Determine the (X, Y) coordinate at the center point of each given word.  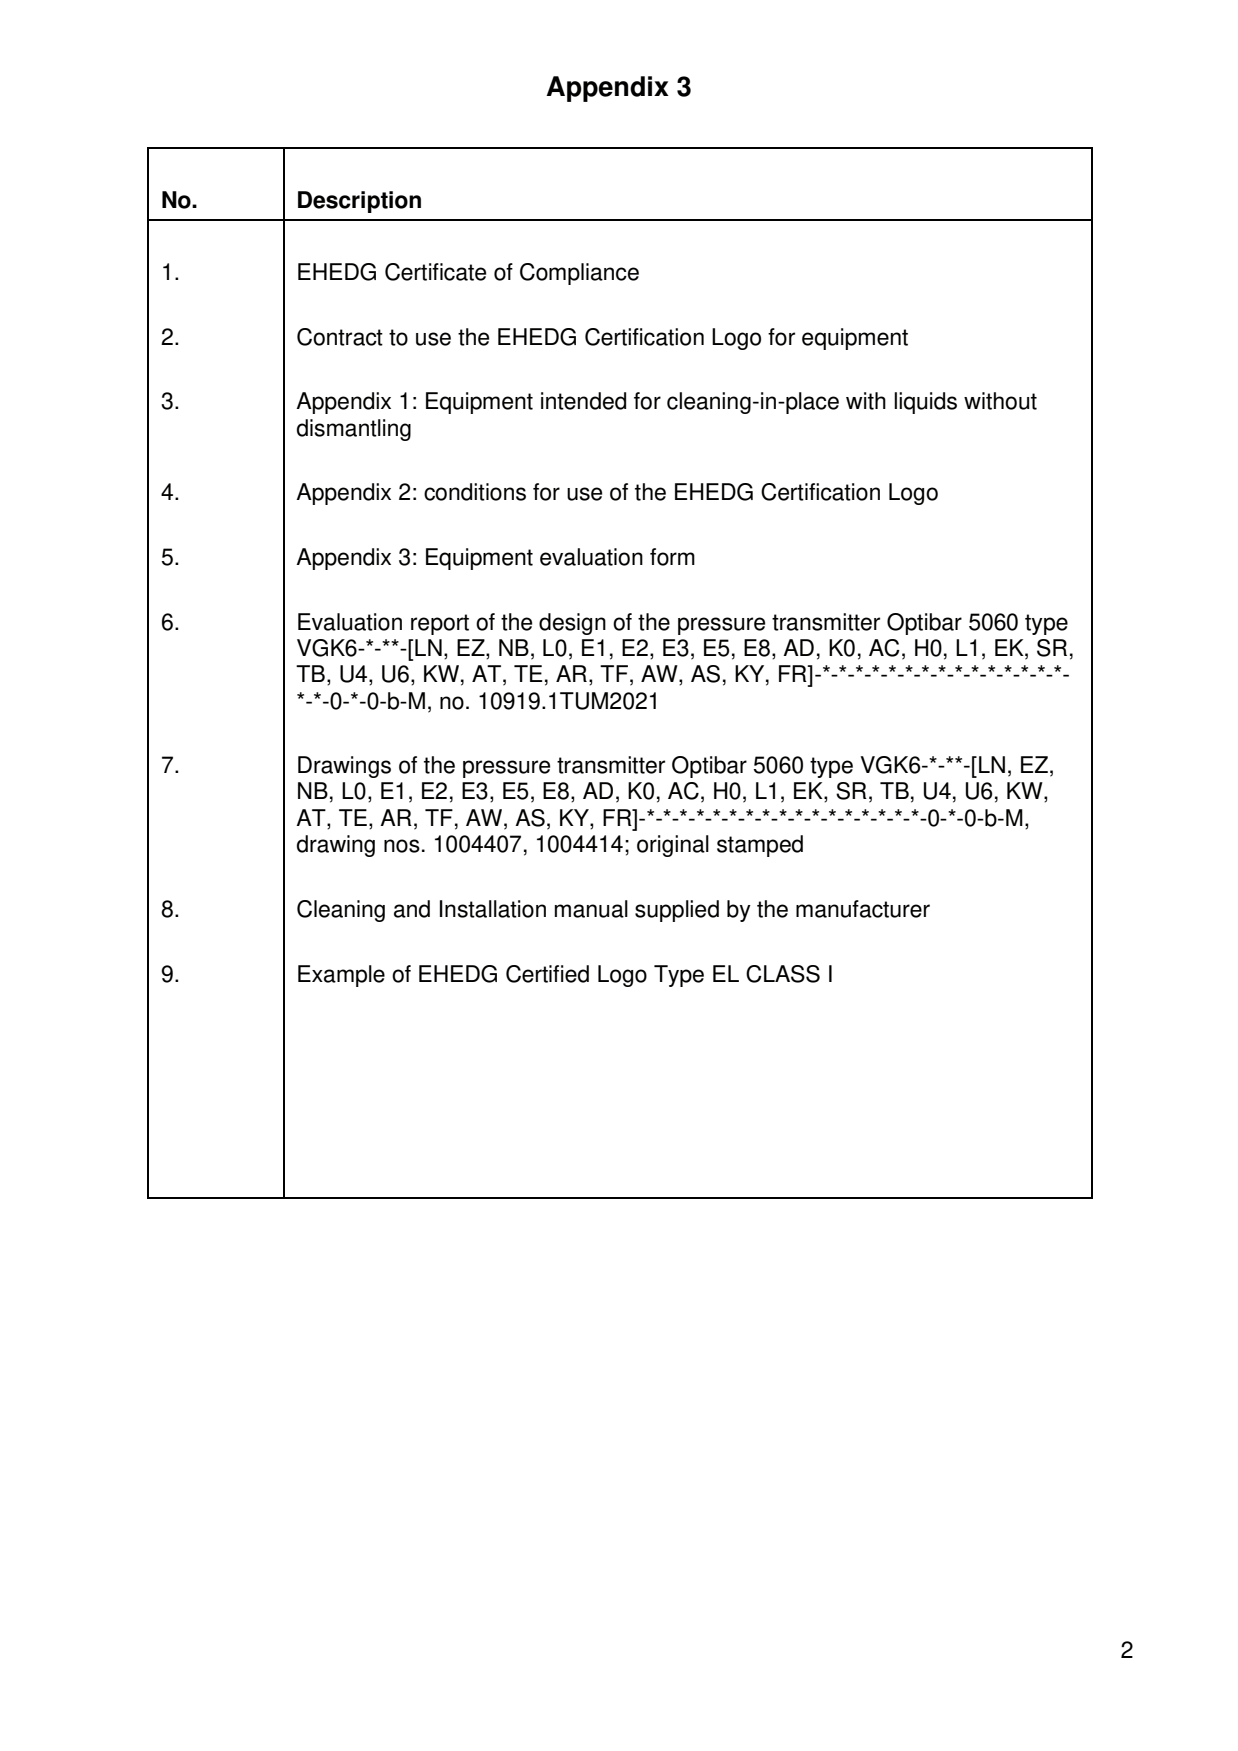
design (572, 624)
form (672, 557)
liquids (925, 403)
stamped (760, 846)
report (440, 624)
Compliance (579, 274)
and (412, 909)
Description (359, 202)
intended (583, 401)
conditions (475, 492)
